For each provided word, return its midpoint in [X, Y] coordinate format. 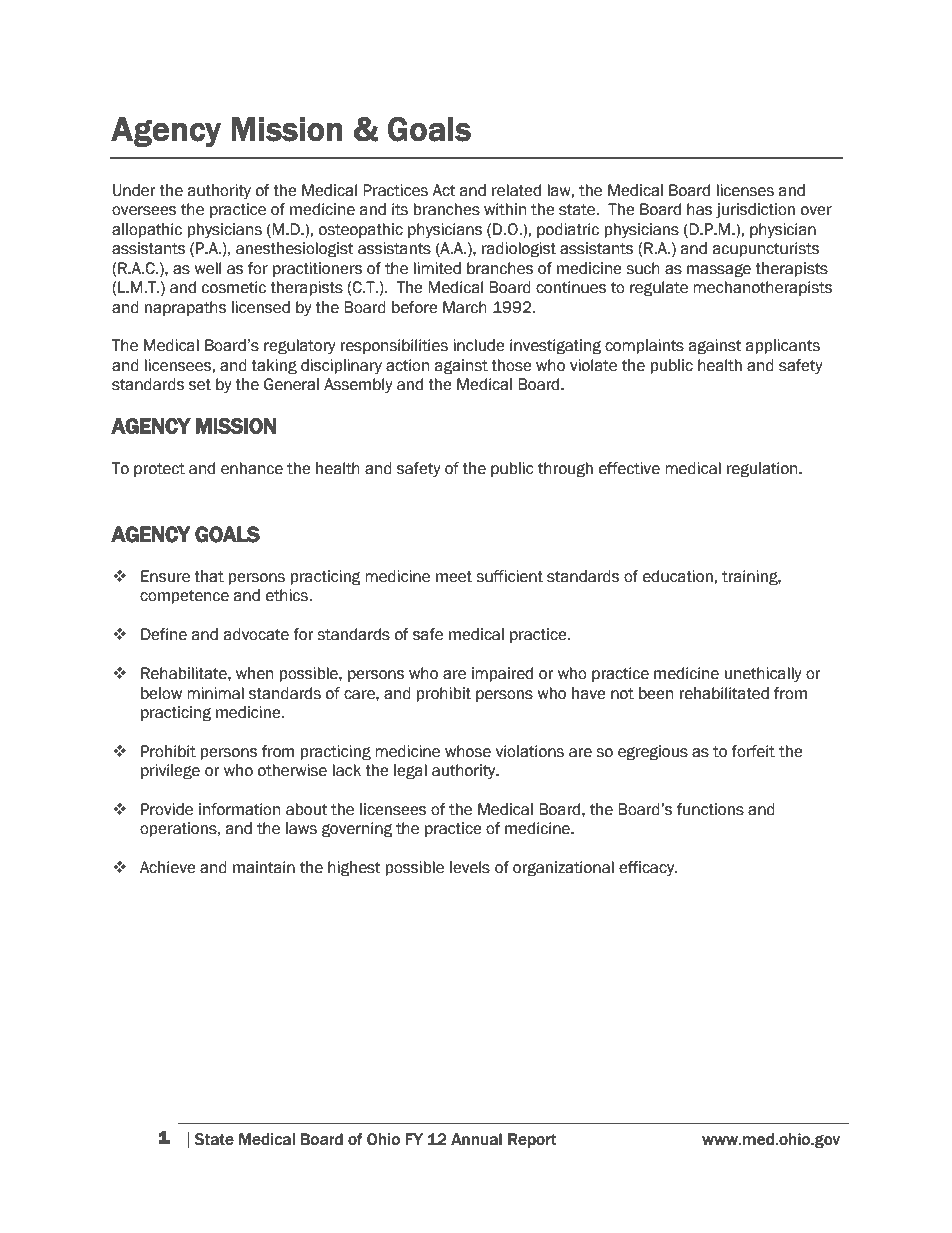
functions [710, 809]
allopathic [147, 230]
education [679, 576]
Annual [476, 1139]
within [505, 209]
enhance [252, 468]
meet [454, 577]
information [239, 809]
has [699, 209]
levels [470, 867]
